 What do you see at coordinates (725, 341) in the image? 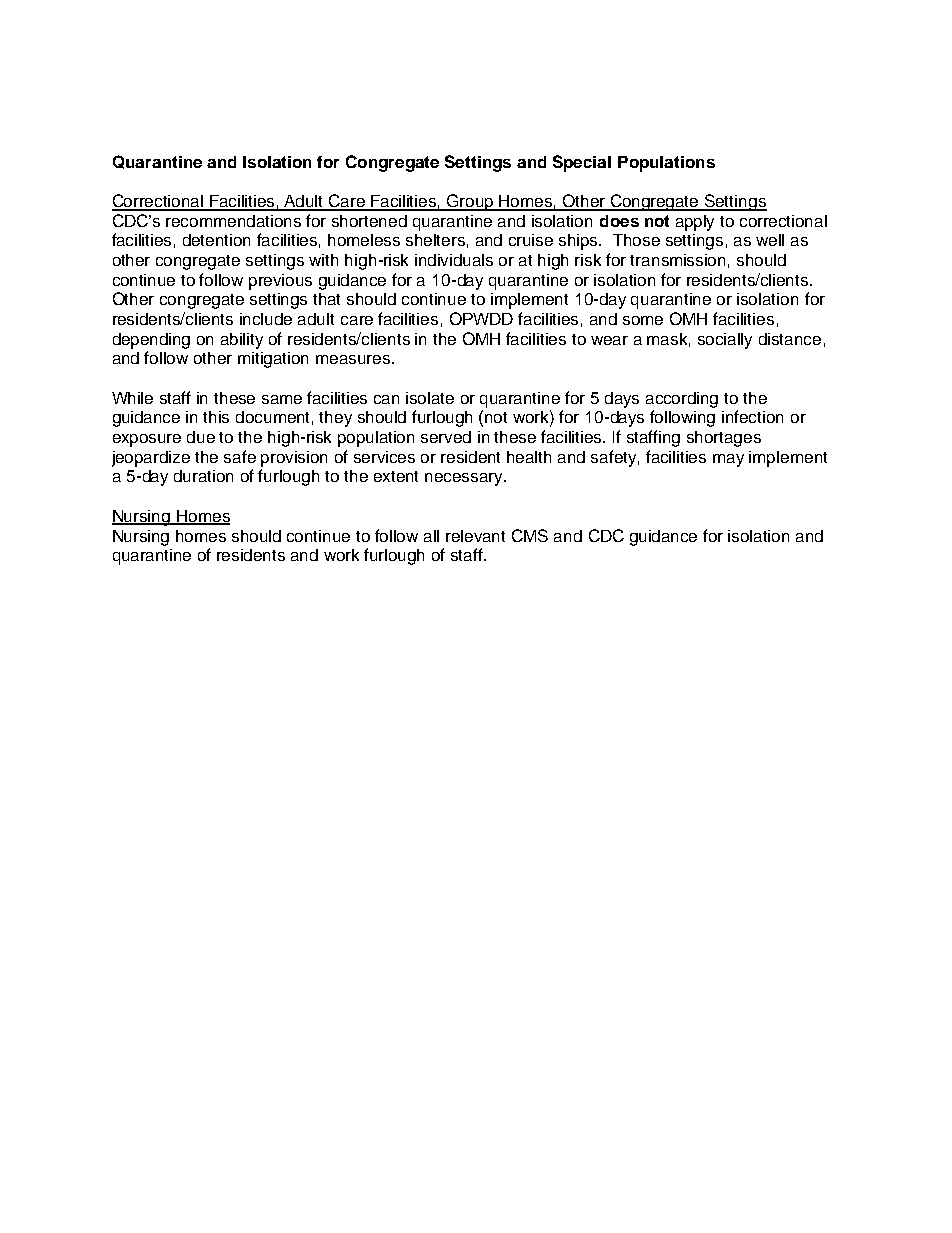
I see `socially` at bounding box center [725, 341].
